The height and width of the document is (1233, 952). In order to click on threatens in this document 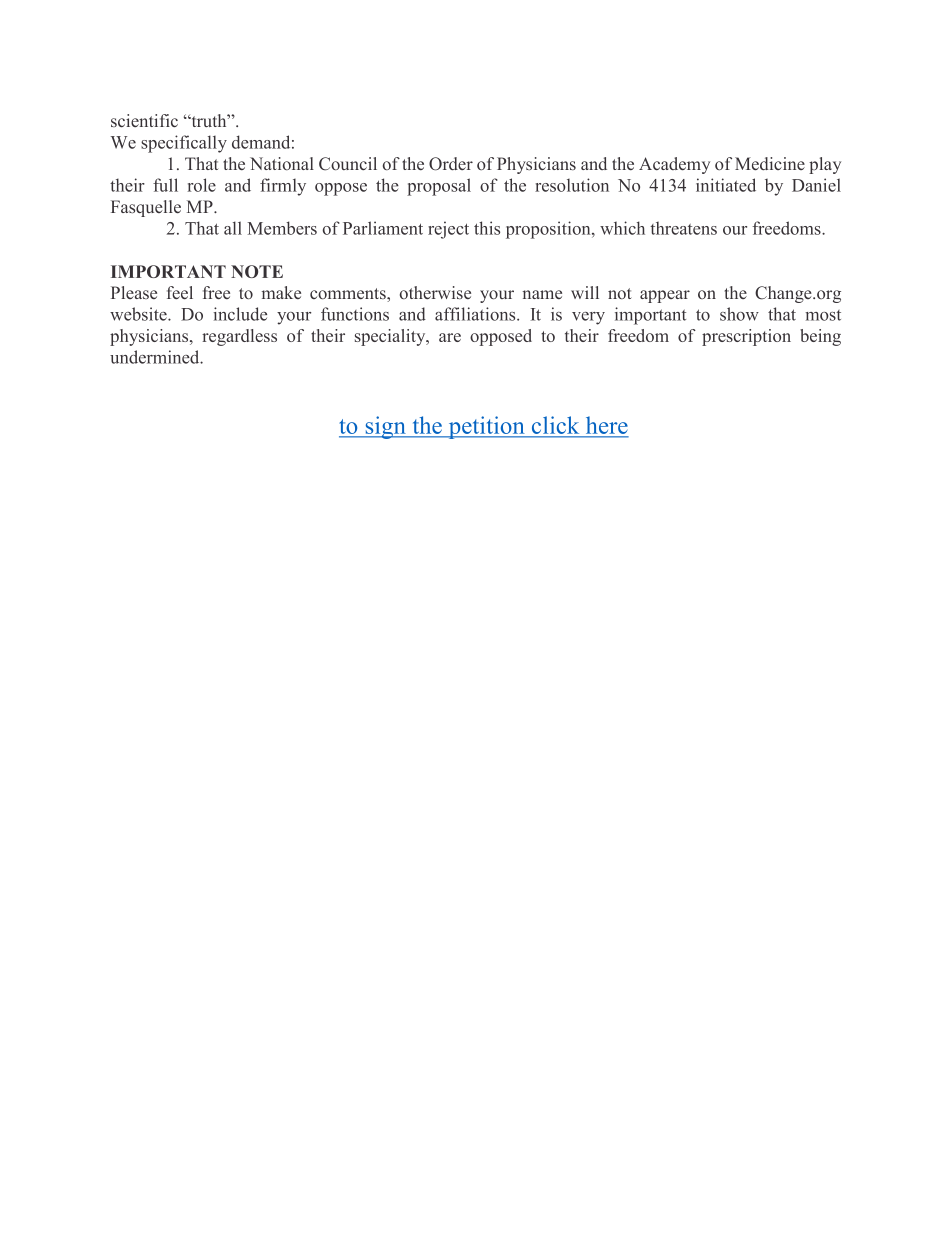, I will do `click(683, 228)`.
